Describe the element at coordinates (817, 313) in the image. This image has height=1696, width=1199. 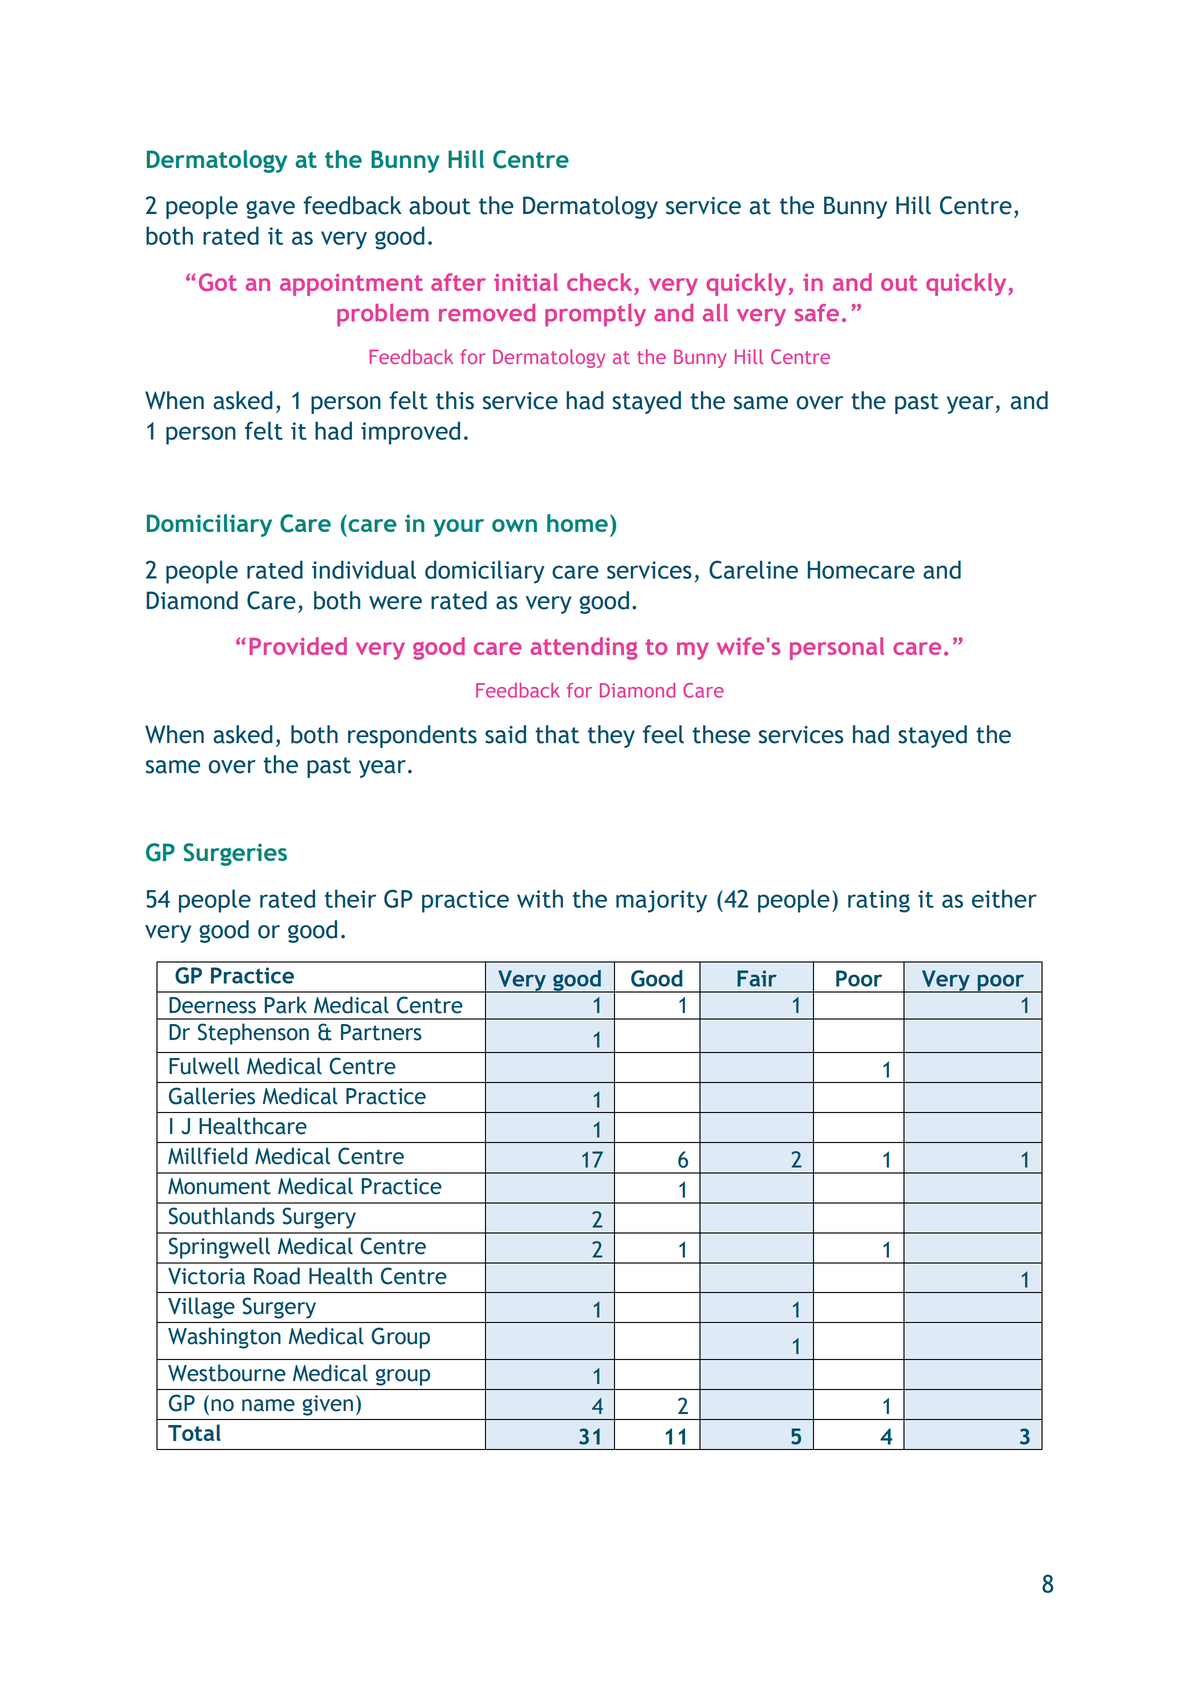
I see `safe` at that location.
